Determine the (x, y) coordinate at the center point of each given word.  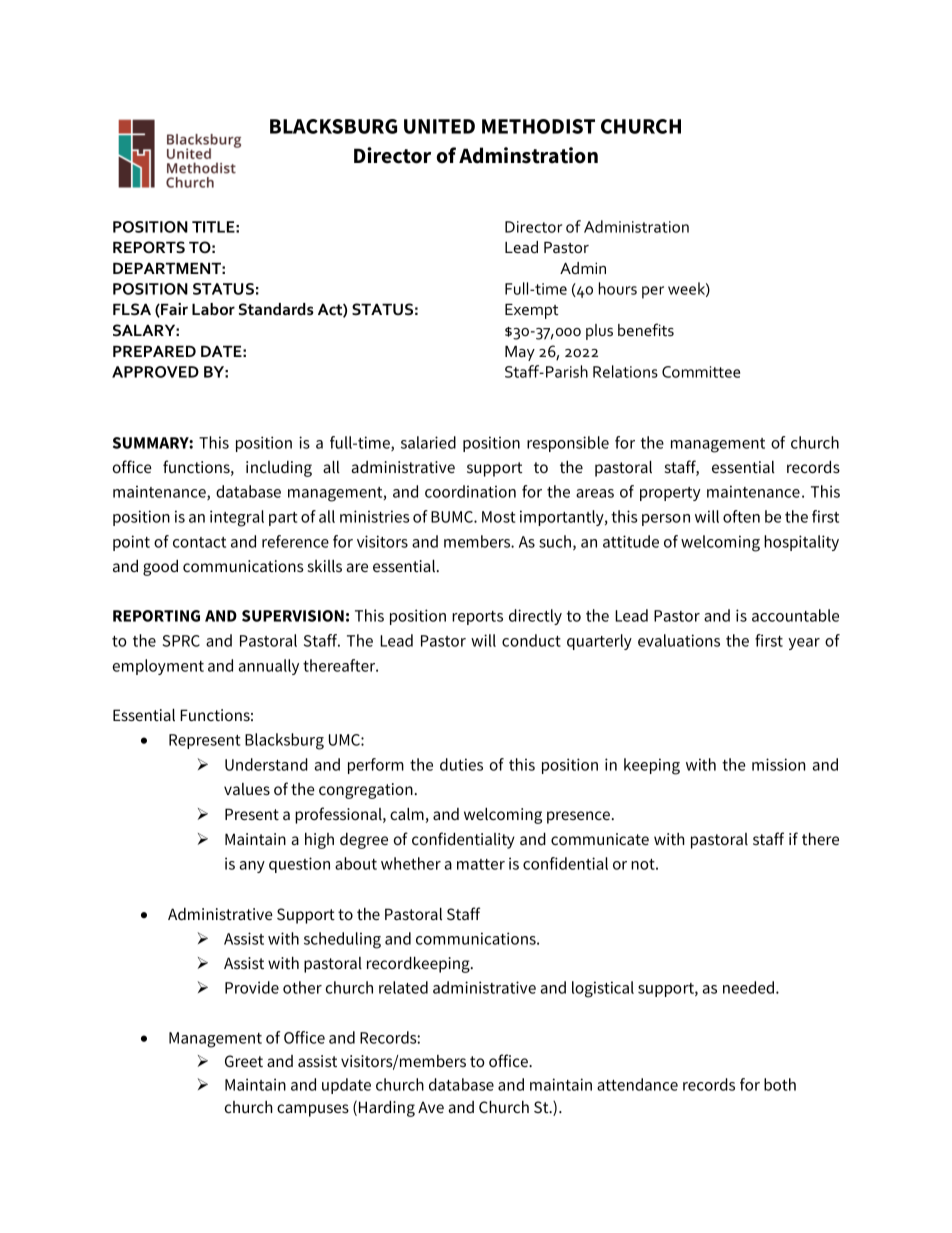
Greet (244, 1061)
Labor (213, 309)
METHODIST (538, 126)
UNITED (439, 126)
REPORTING (156, 616)
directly (535, 617)
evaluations (679, 640)
